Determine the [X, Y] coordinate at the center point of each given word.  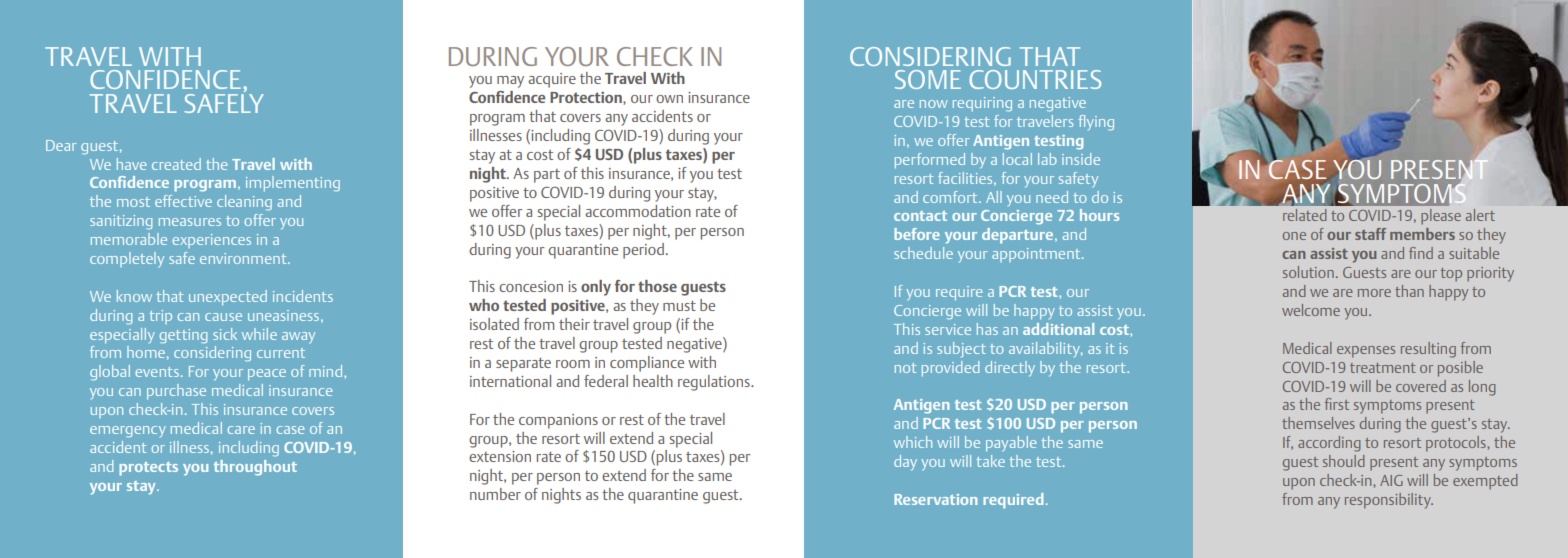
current [281, 353]
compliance [647, 364]
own [669, 99]
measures [190, 222]
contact [920, 216]
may [510, 82]
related [1305, 215]
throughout [255, 468]
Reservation [935, 499]
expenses [1366, 352]
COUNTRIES [1035, 79]
